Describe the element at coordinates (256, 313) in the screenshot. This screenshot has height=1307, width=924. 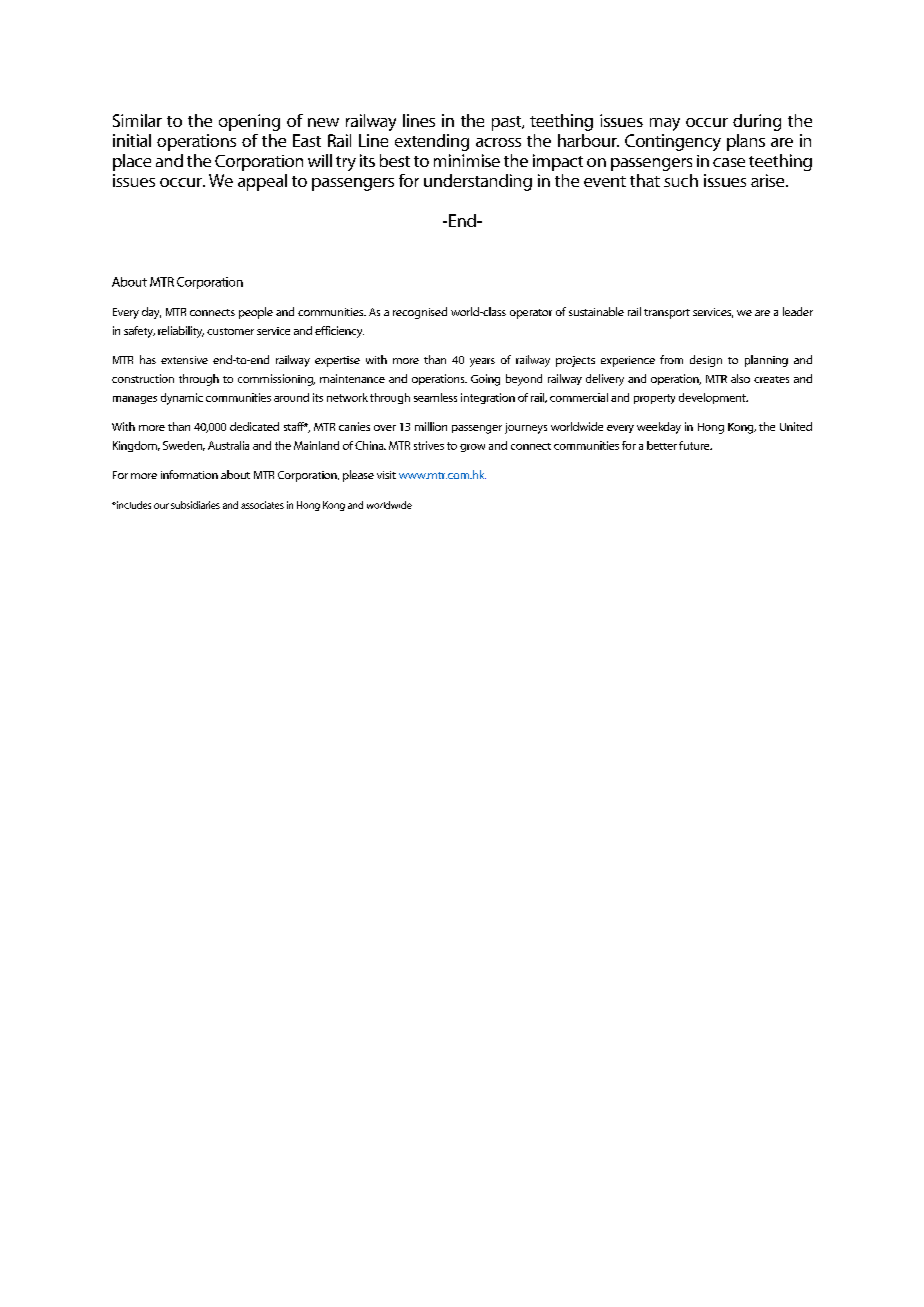
I see `people` at that location.
